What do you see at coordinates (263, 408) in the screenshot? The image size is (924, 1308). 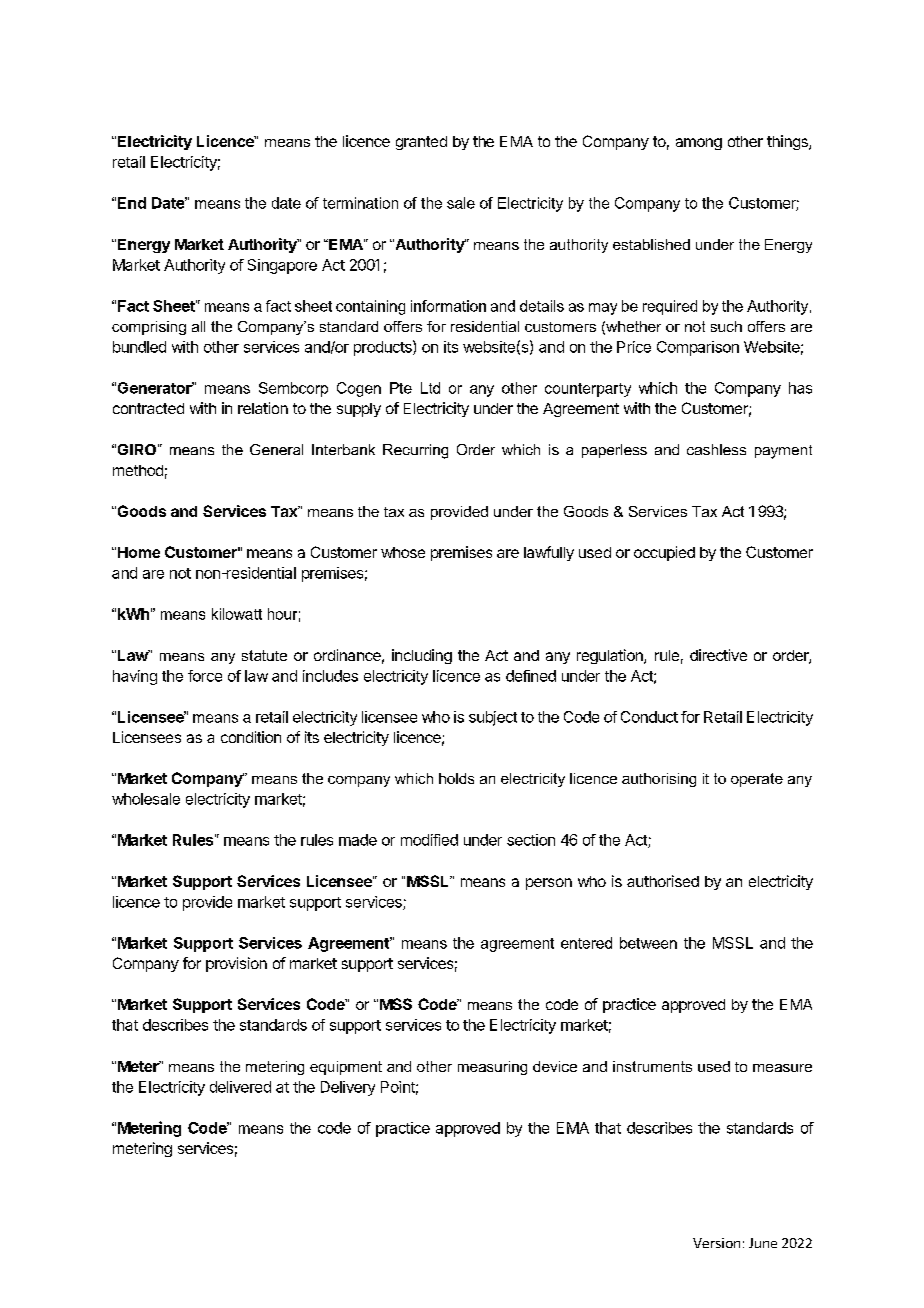 I see `relation` at bounding box center [263, 408].
